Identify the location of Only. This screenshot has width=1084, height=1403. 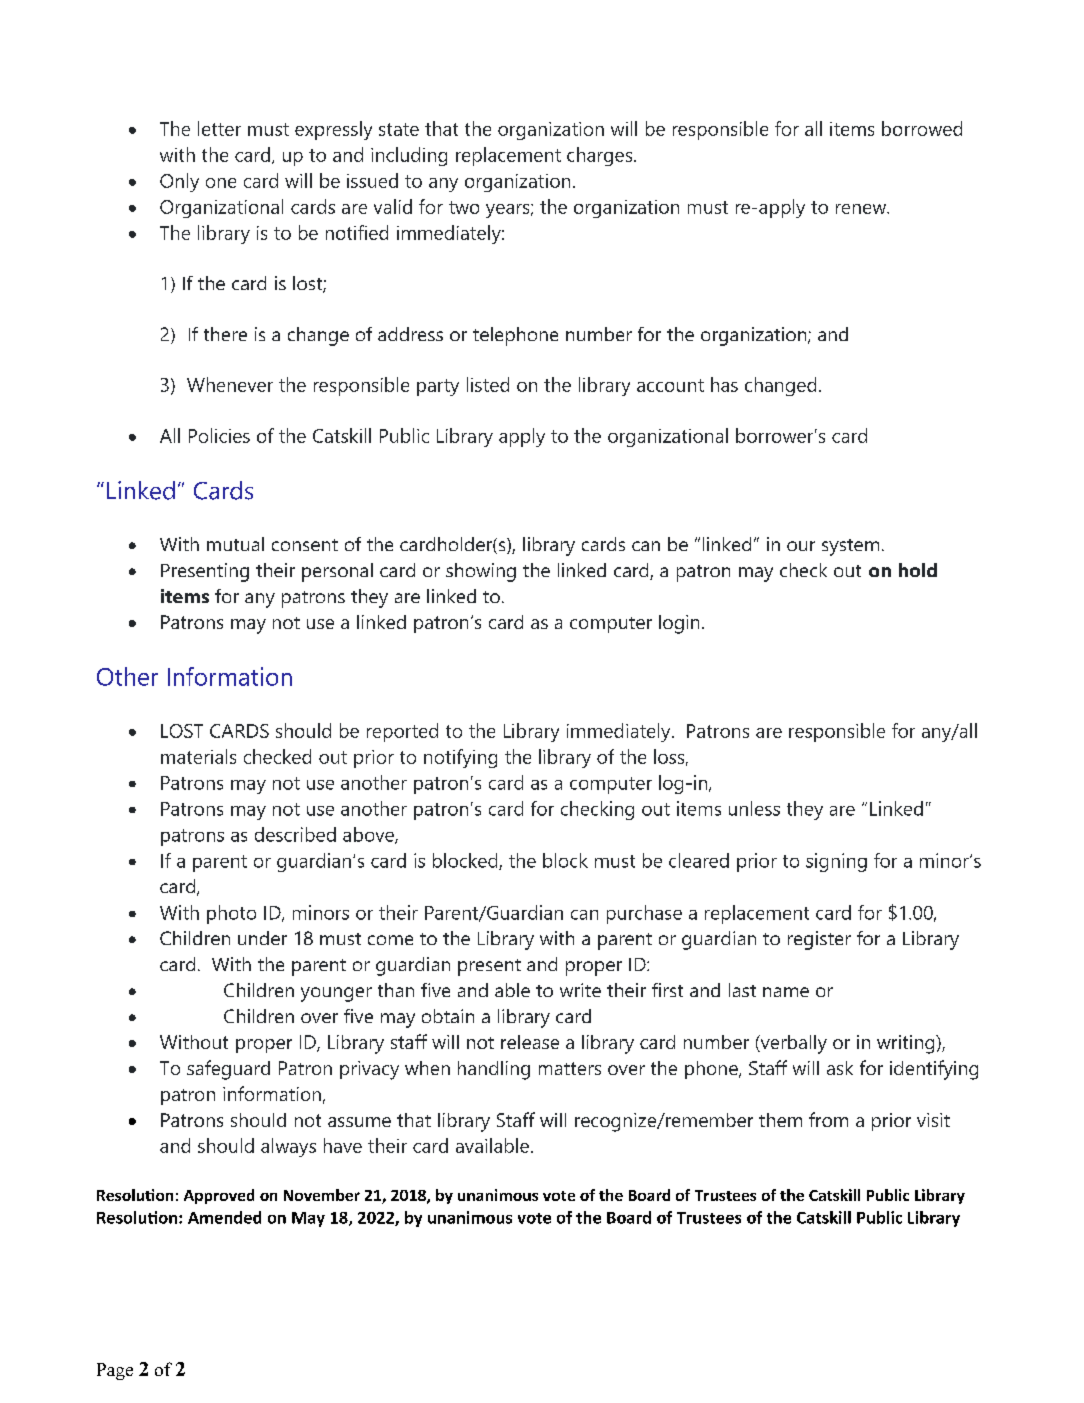
(179, 182).
